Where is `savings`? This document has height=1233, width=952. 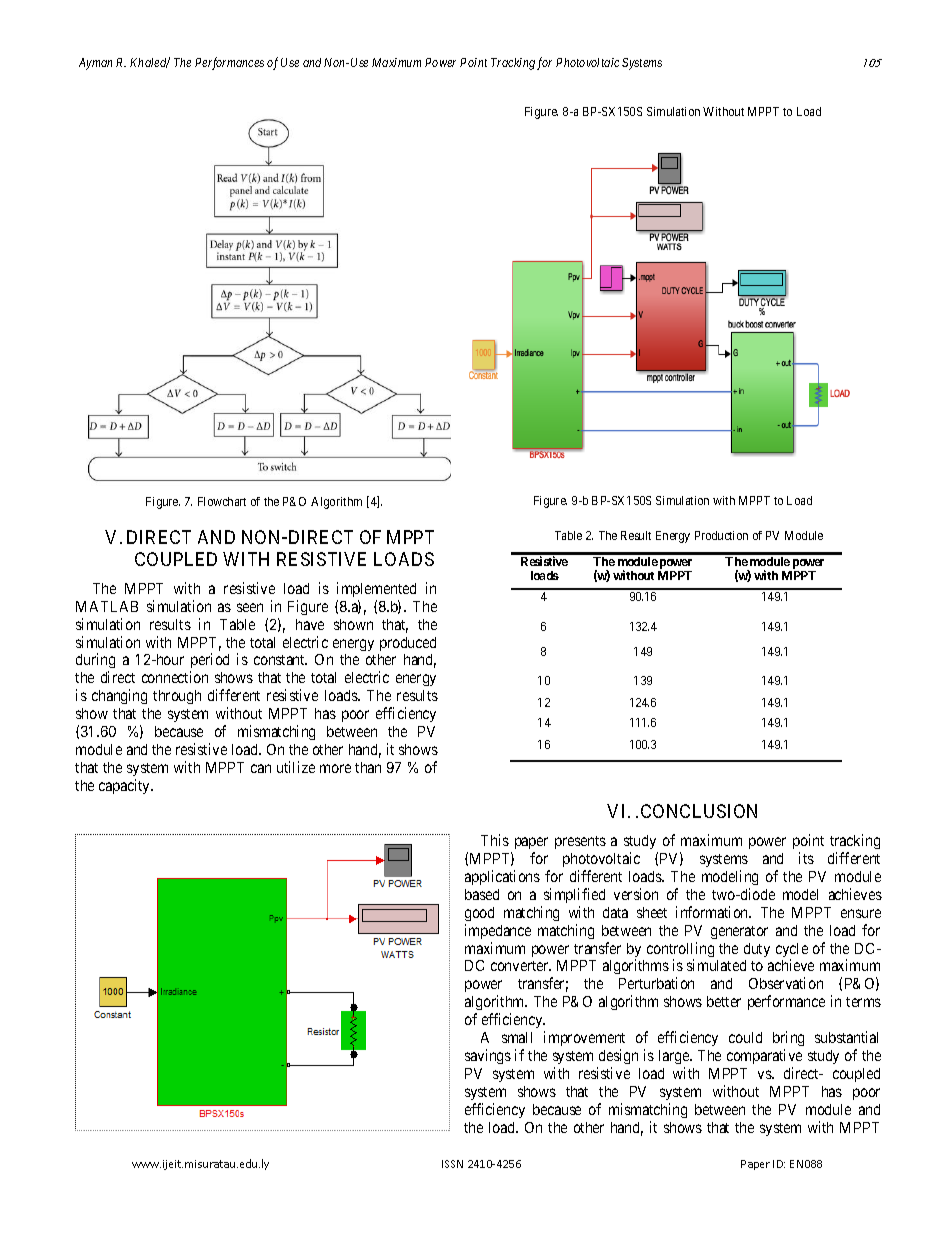 savings is located at coordinates (488, 1056).
